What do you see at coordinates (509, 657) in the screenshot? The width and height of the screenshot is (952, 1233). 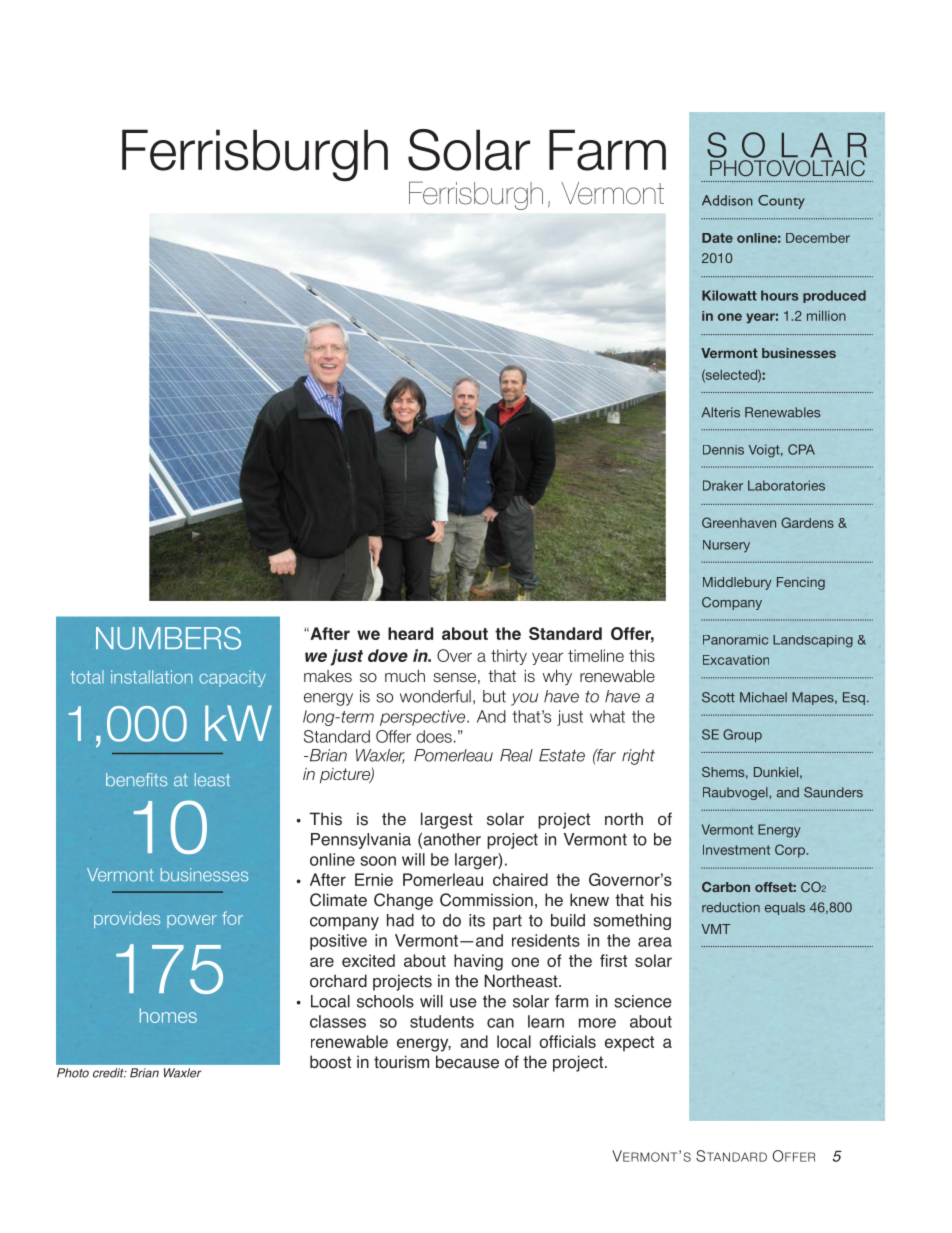 I see `thirty` at bounding box center [509, 657].
